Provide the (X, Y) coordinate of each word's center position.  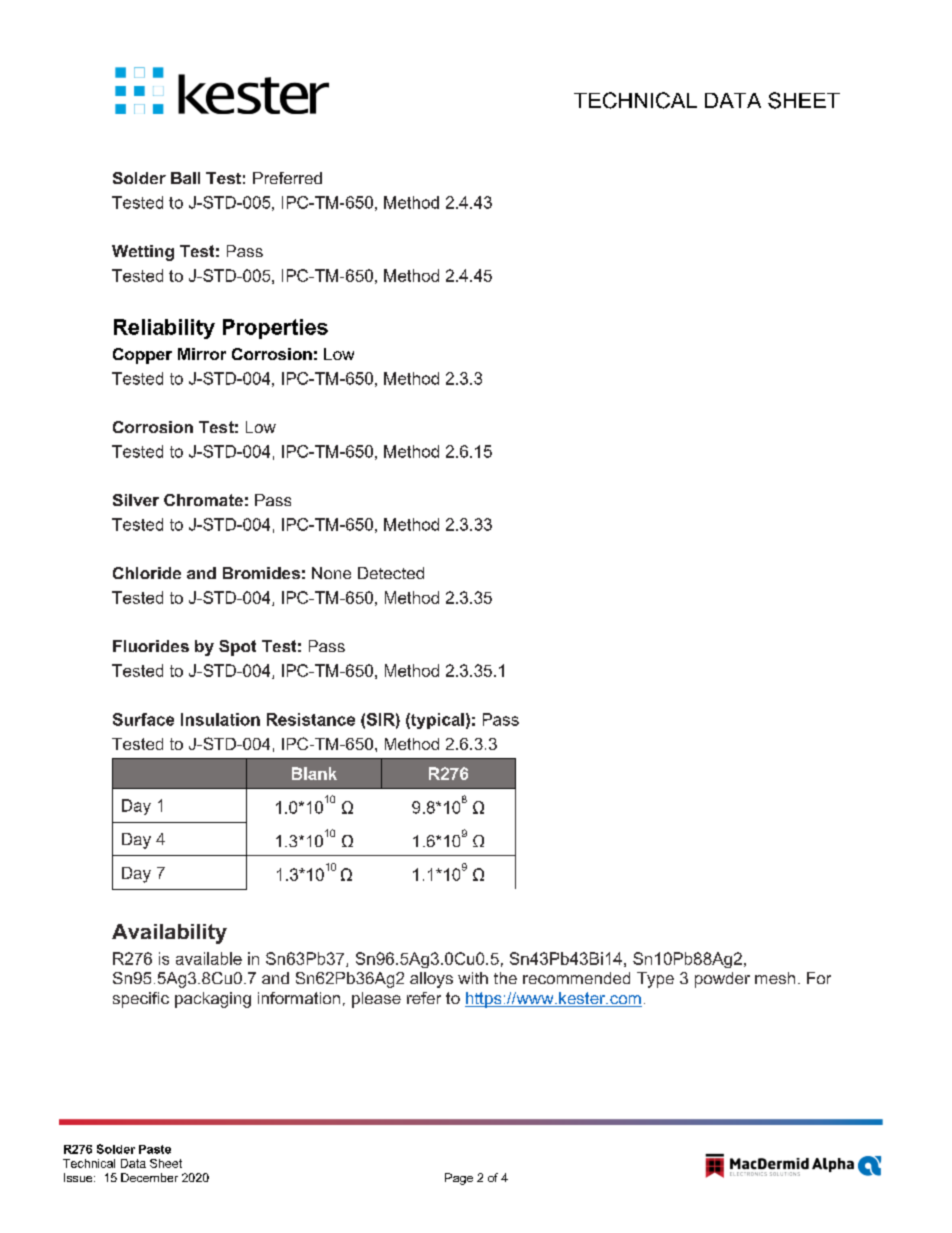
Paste (155, 1149)
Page (459, 1179)
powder (722, 980)
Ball (185, 178)
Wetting (143, 253)
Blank (314, 773)
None (331, 573)
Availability (169, 934)
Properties (275, 329)
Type (655, 980)
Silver (136, 500)
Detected (391, 573)
